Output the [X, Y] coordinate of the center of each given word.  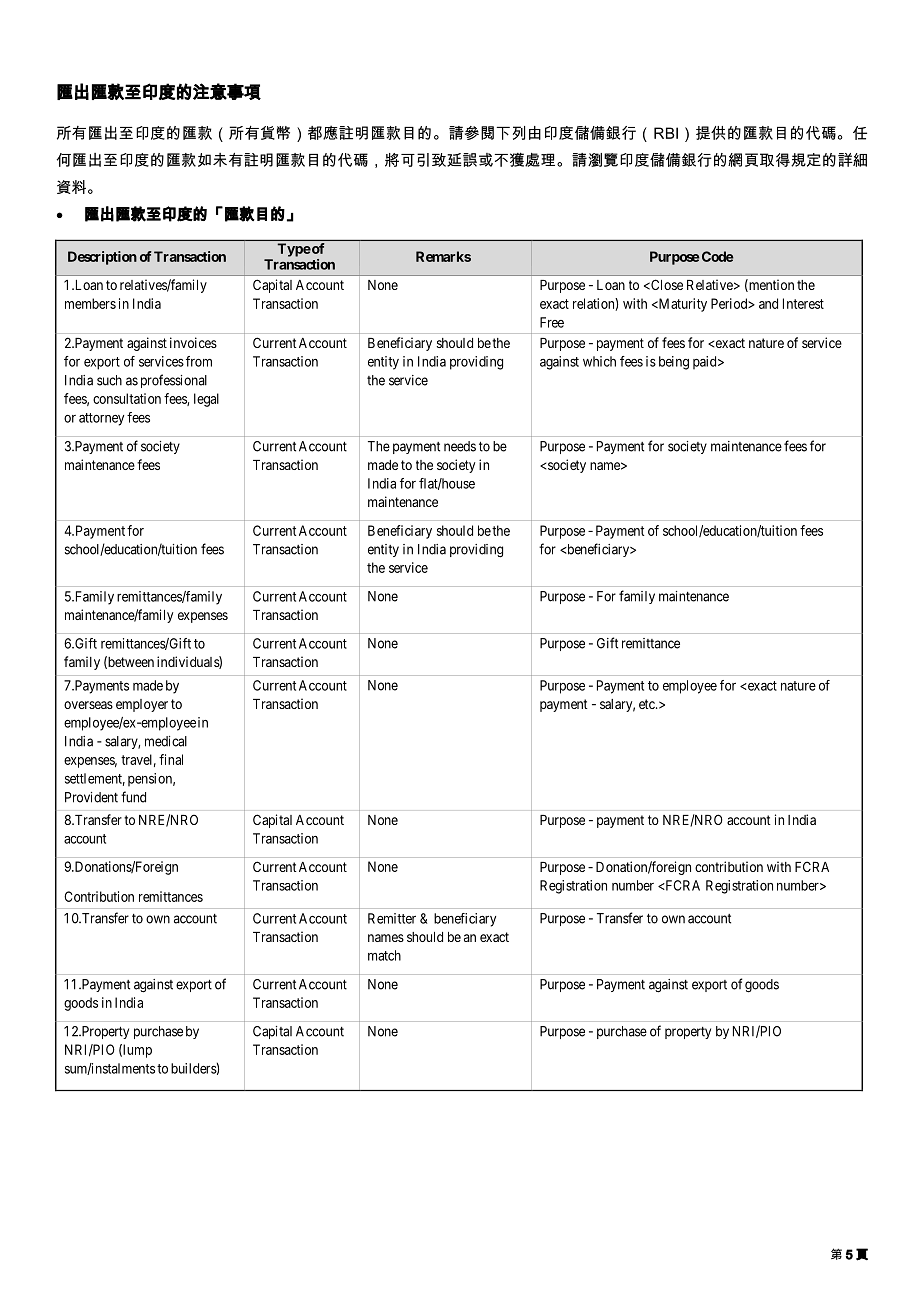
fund [133, 797]
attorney [101, 419]
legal [206, 400]
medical [166, 741]
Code [716, 256]
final [171, 759]
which [599, 361]
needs [460, 446]
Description [102, 258]
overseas [88, 705]
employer [142, 705]
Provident [91, 797]
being [674, 363]
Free [552, 322]
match [384, 955]
